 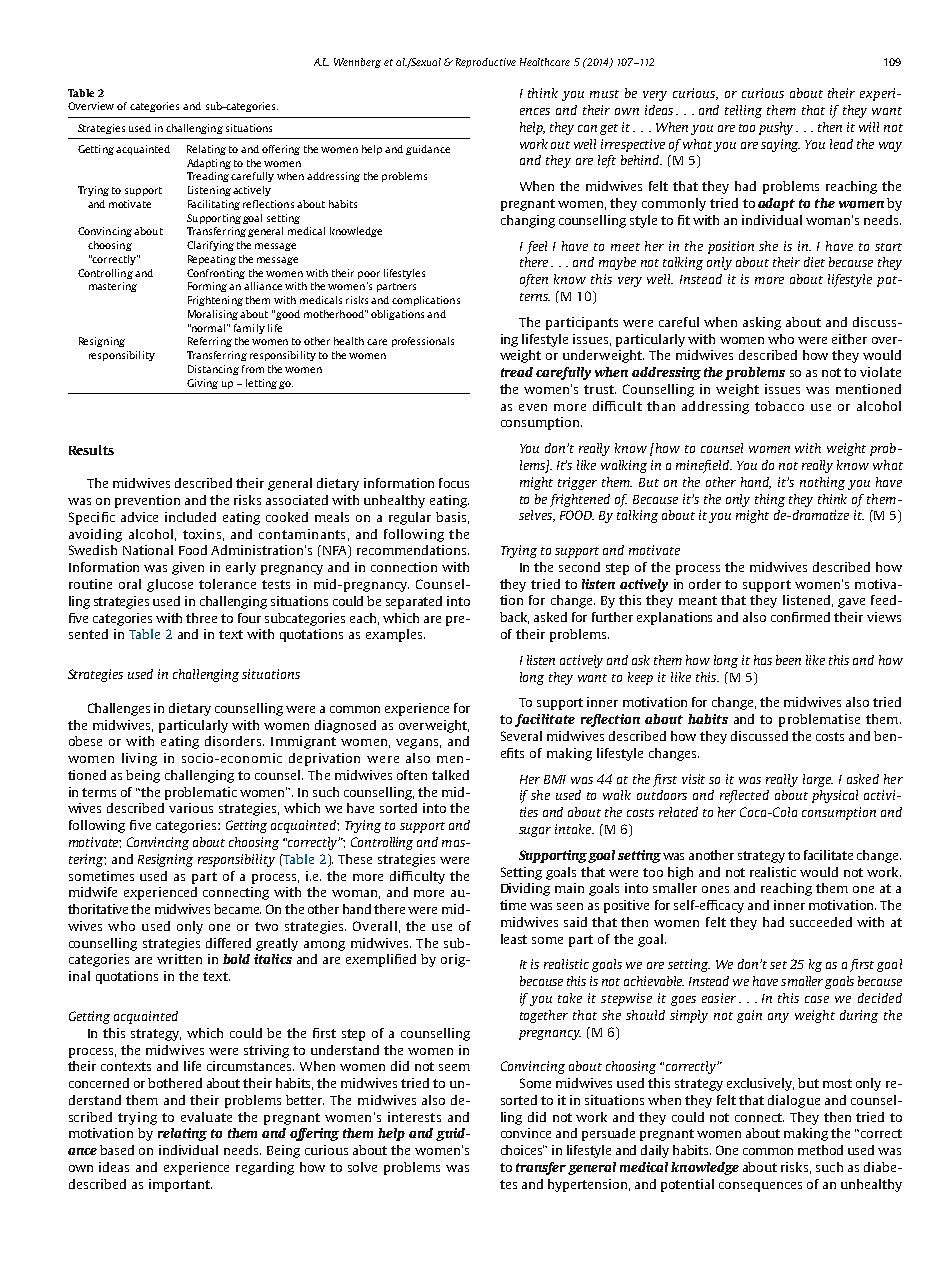 What do you see at coordinates (180, 1185) in the document?
I see `important` at bounding box center [180, 1185].
